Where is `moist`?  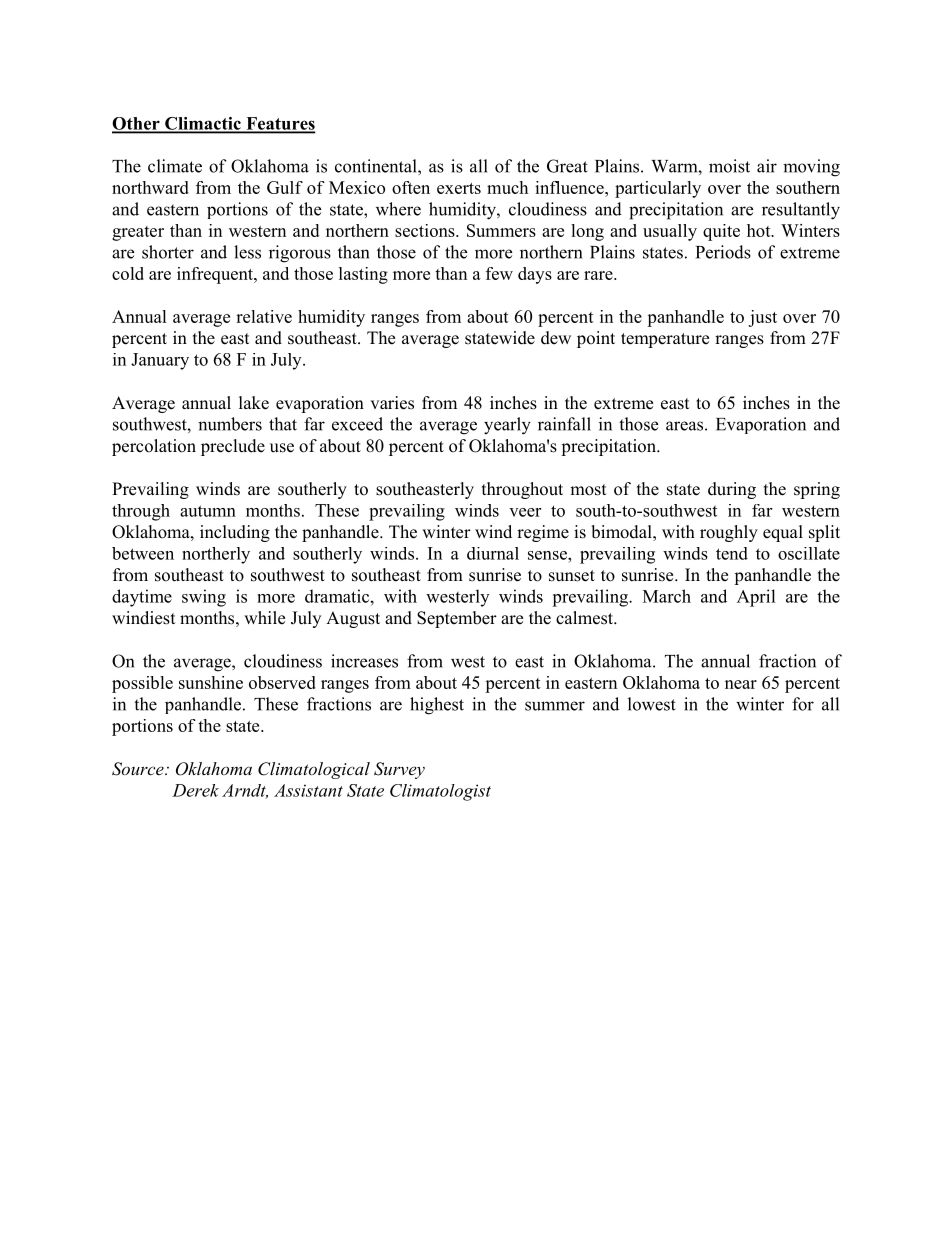 moist is located at coordinates (729, 166).
